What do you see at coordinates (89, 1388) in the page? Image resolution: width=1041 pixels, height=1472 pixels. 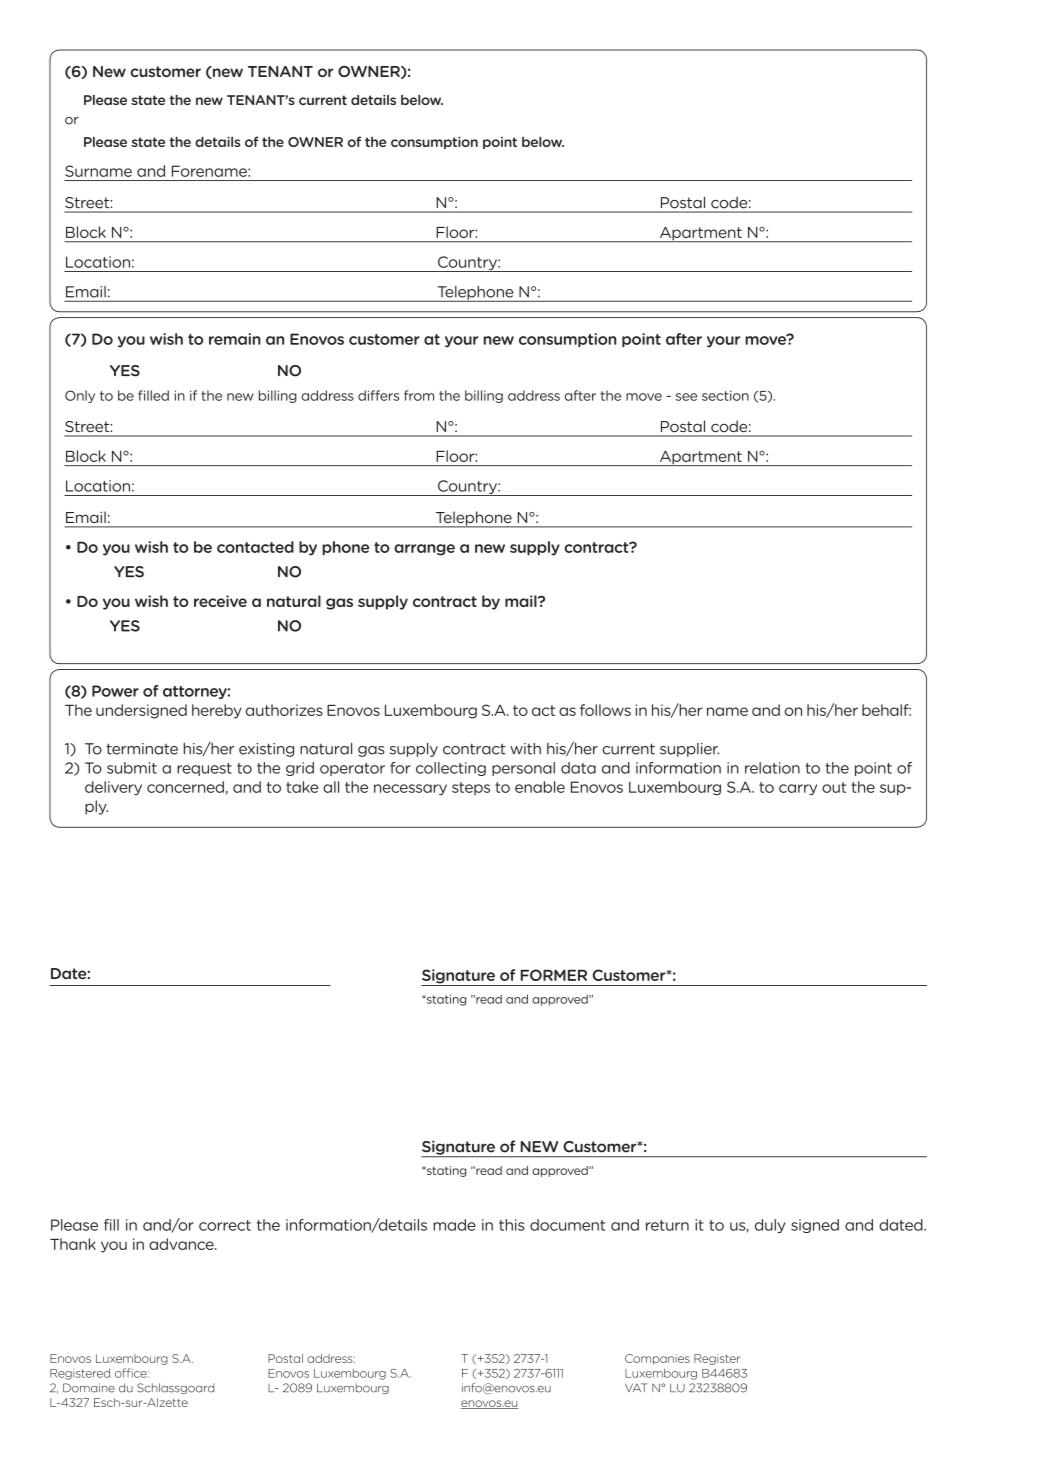 I see `Domaine` at bounding box center [89, 1388].
